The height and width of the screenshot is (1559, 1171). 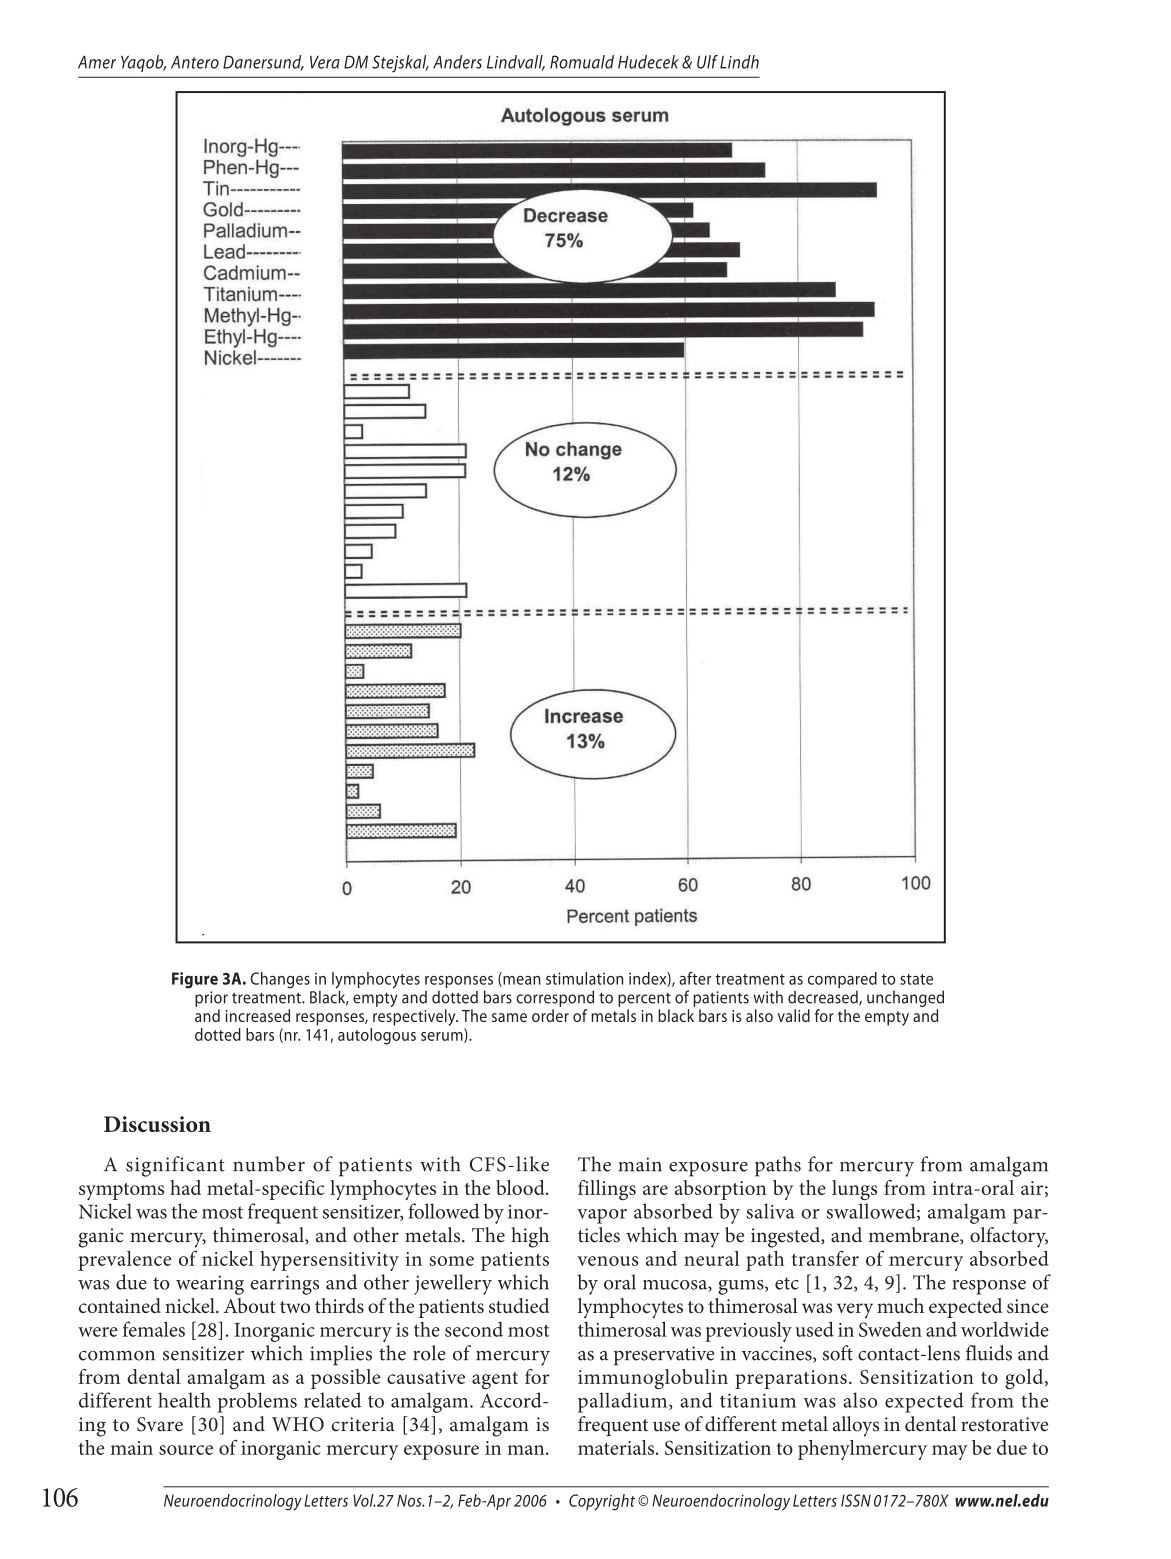 I want to click on stimulation, so click(x=584, y=978).
